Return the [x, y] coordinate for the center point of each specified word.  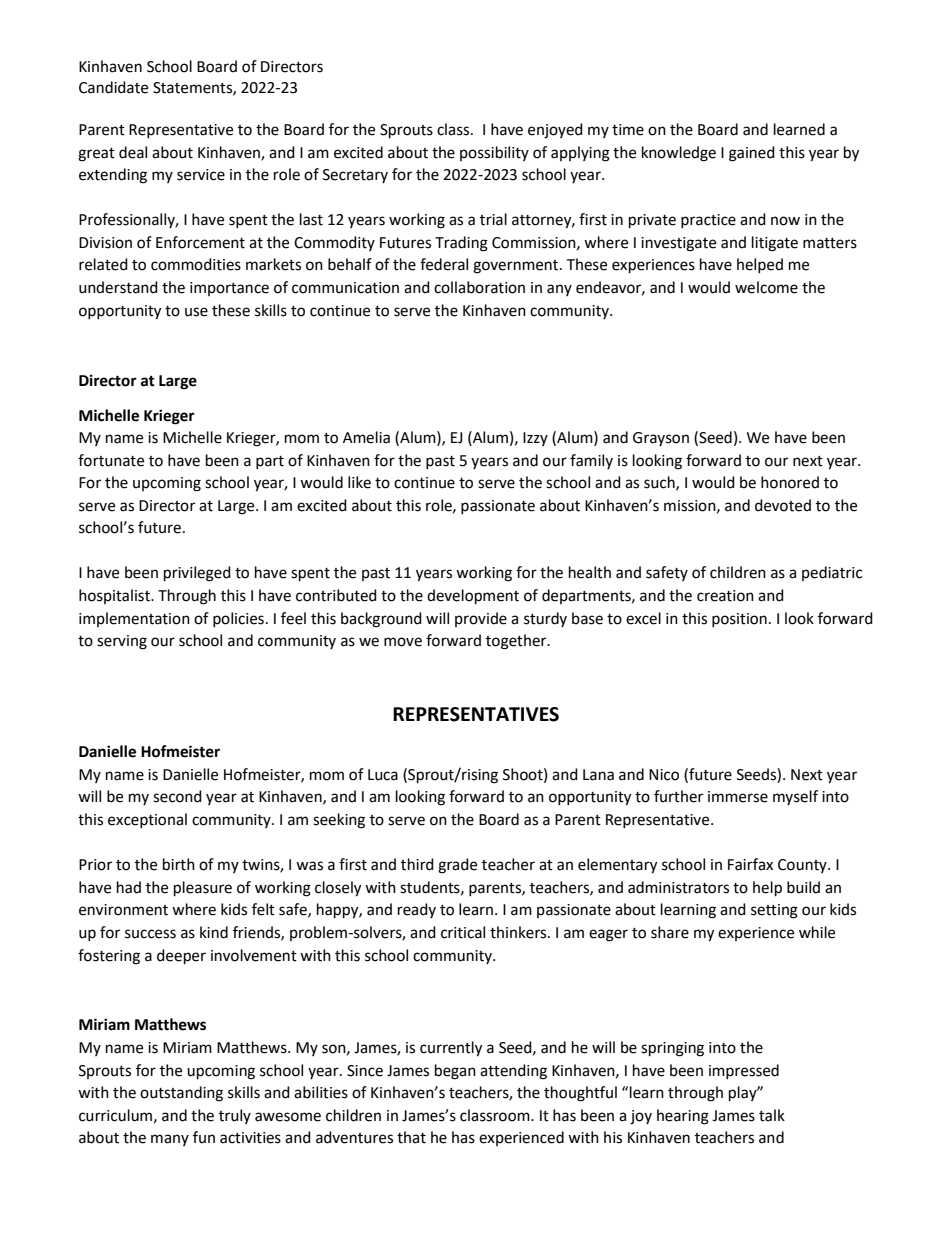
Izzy [535, 439]
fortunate [111, 460]
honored [790, 482]
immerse [738, 797]
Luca [383, 775]
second [177, 796]
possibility [494, 153]
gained [752, 154]
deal [133, 152]
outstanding [181, 1094]
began [455, 1072]
